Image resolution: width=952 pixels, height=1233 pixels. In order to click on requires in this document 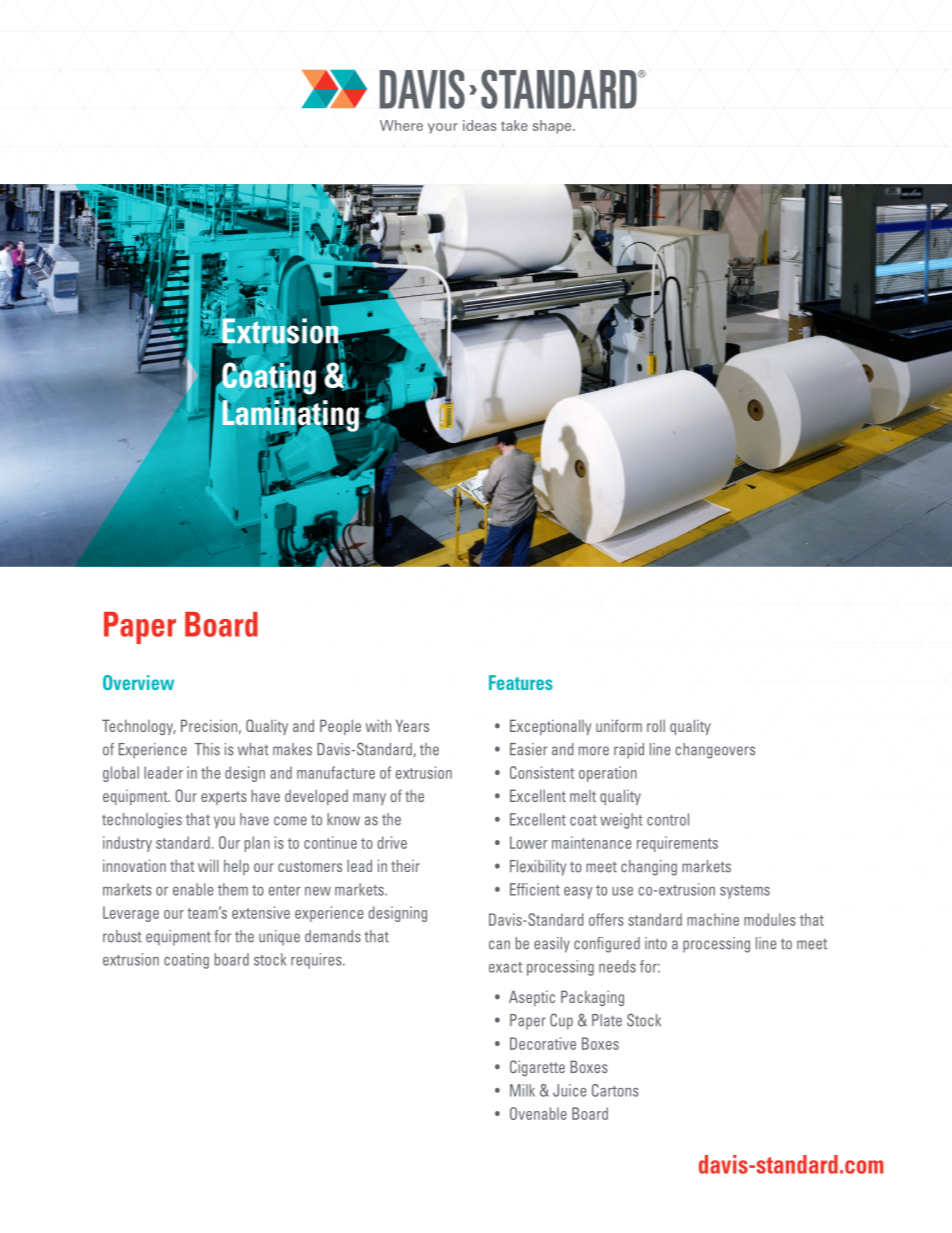, I will do `click(317, 961)`.
